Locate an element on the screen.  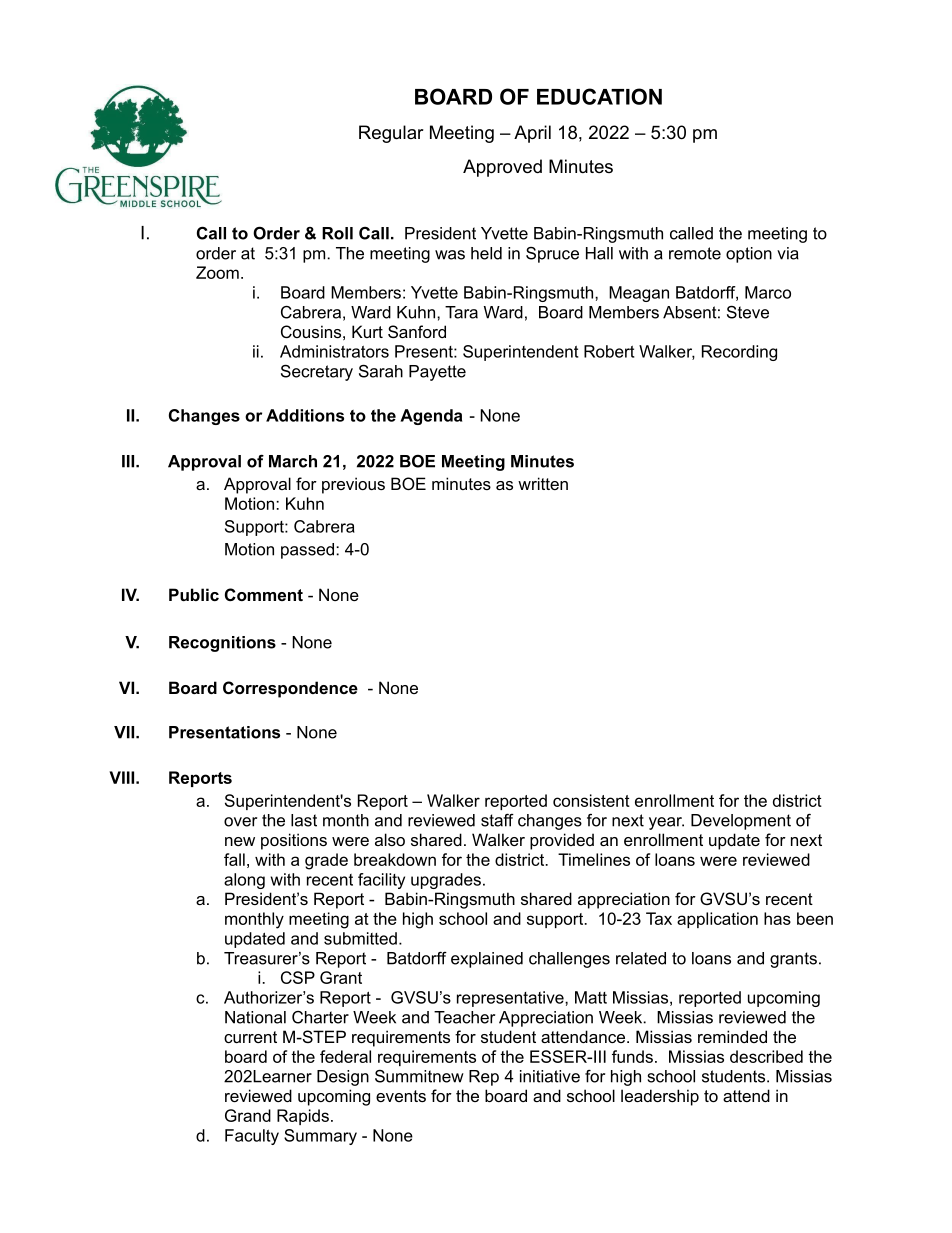
April is located at coordinates (532, 134).
